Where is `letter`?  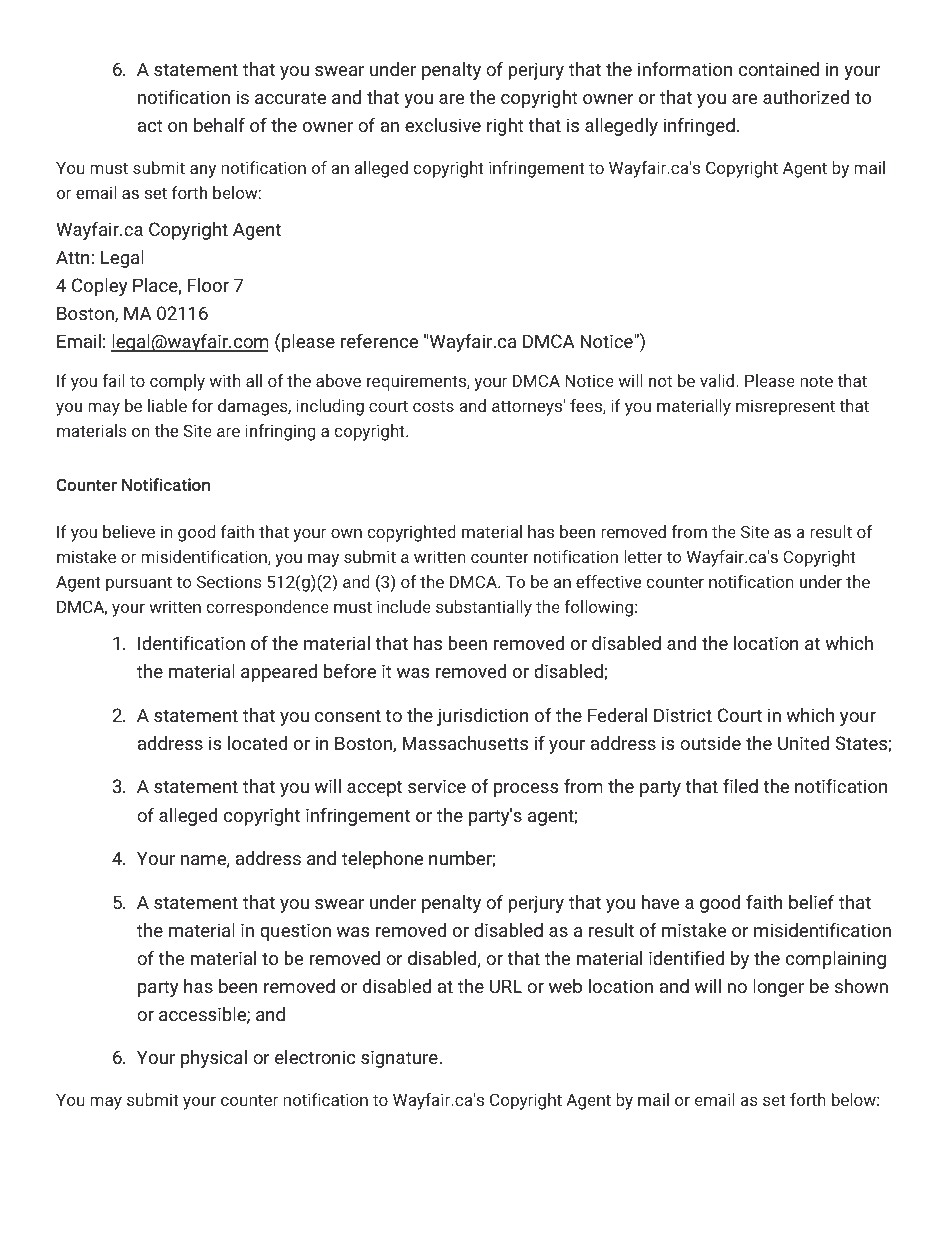 letter is located at coordinates (643, 556).
